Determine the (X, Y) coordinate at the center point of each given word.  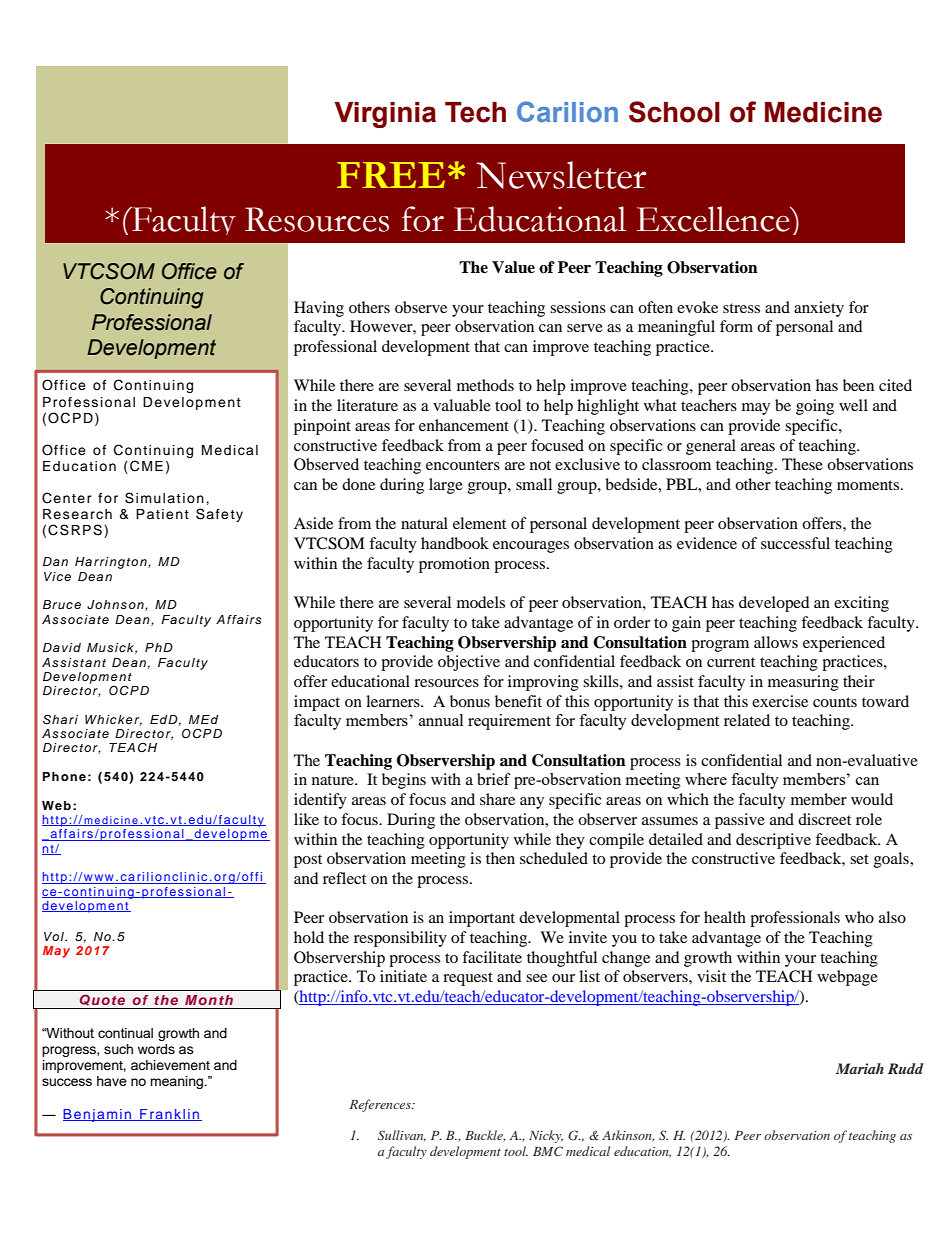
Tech (475, 112)
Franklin (169, 1115)
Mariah (860, 1068)
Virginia (385, 115)
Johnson (116, 605)
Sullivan (402, 1136)
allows (776, 642)
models (481, 602)
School (674, 112)
